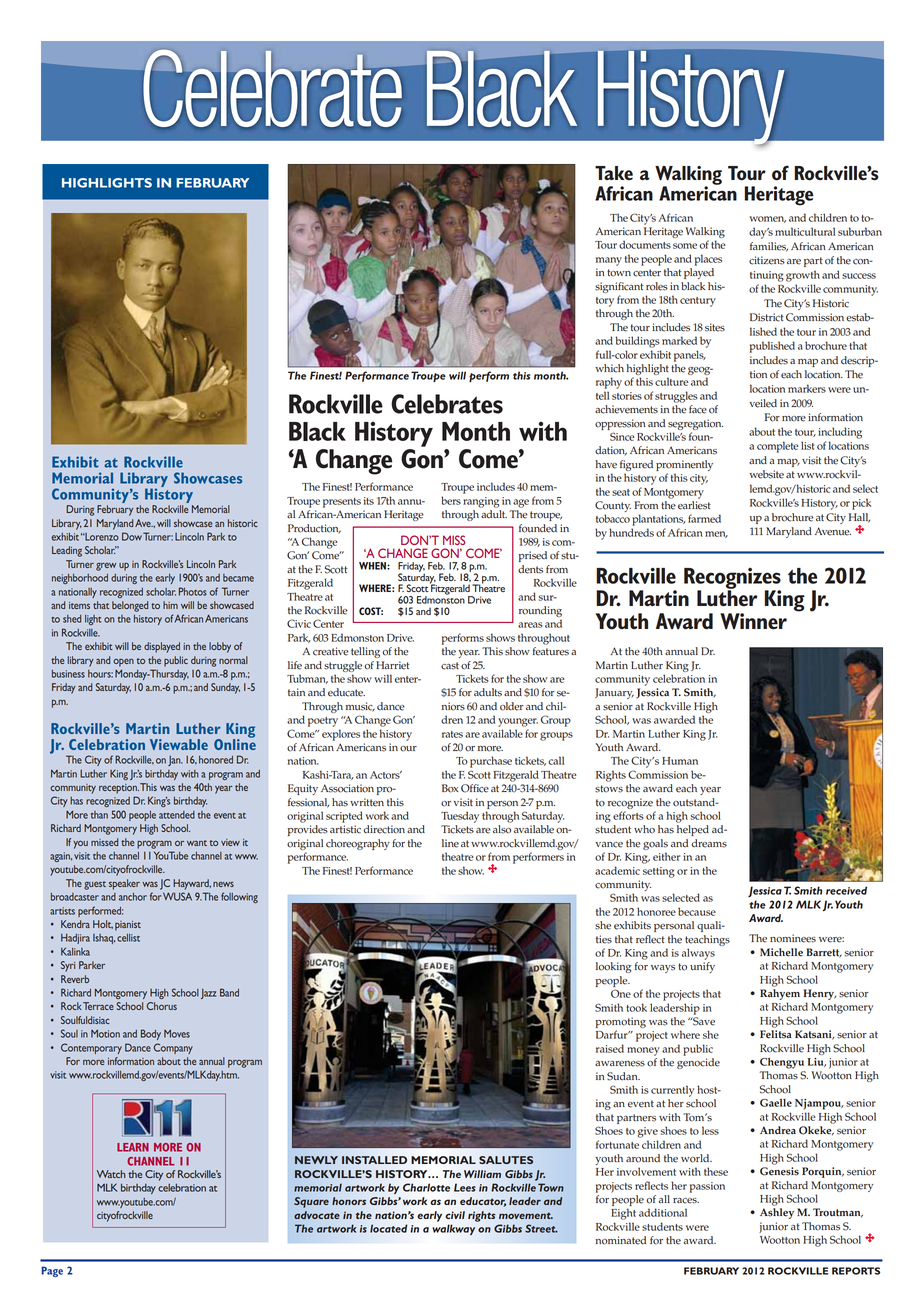 This image has height=1315, width=924. What do you see at coordinates (614, 173) in the image?
I see `Take` at bounding box center [614, 173].
